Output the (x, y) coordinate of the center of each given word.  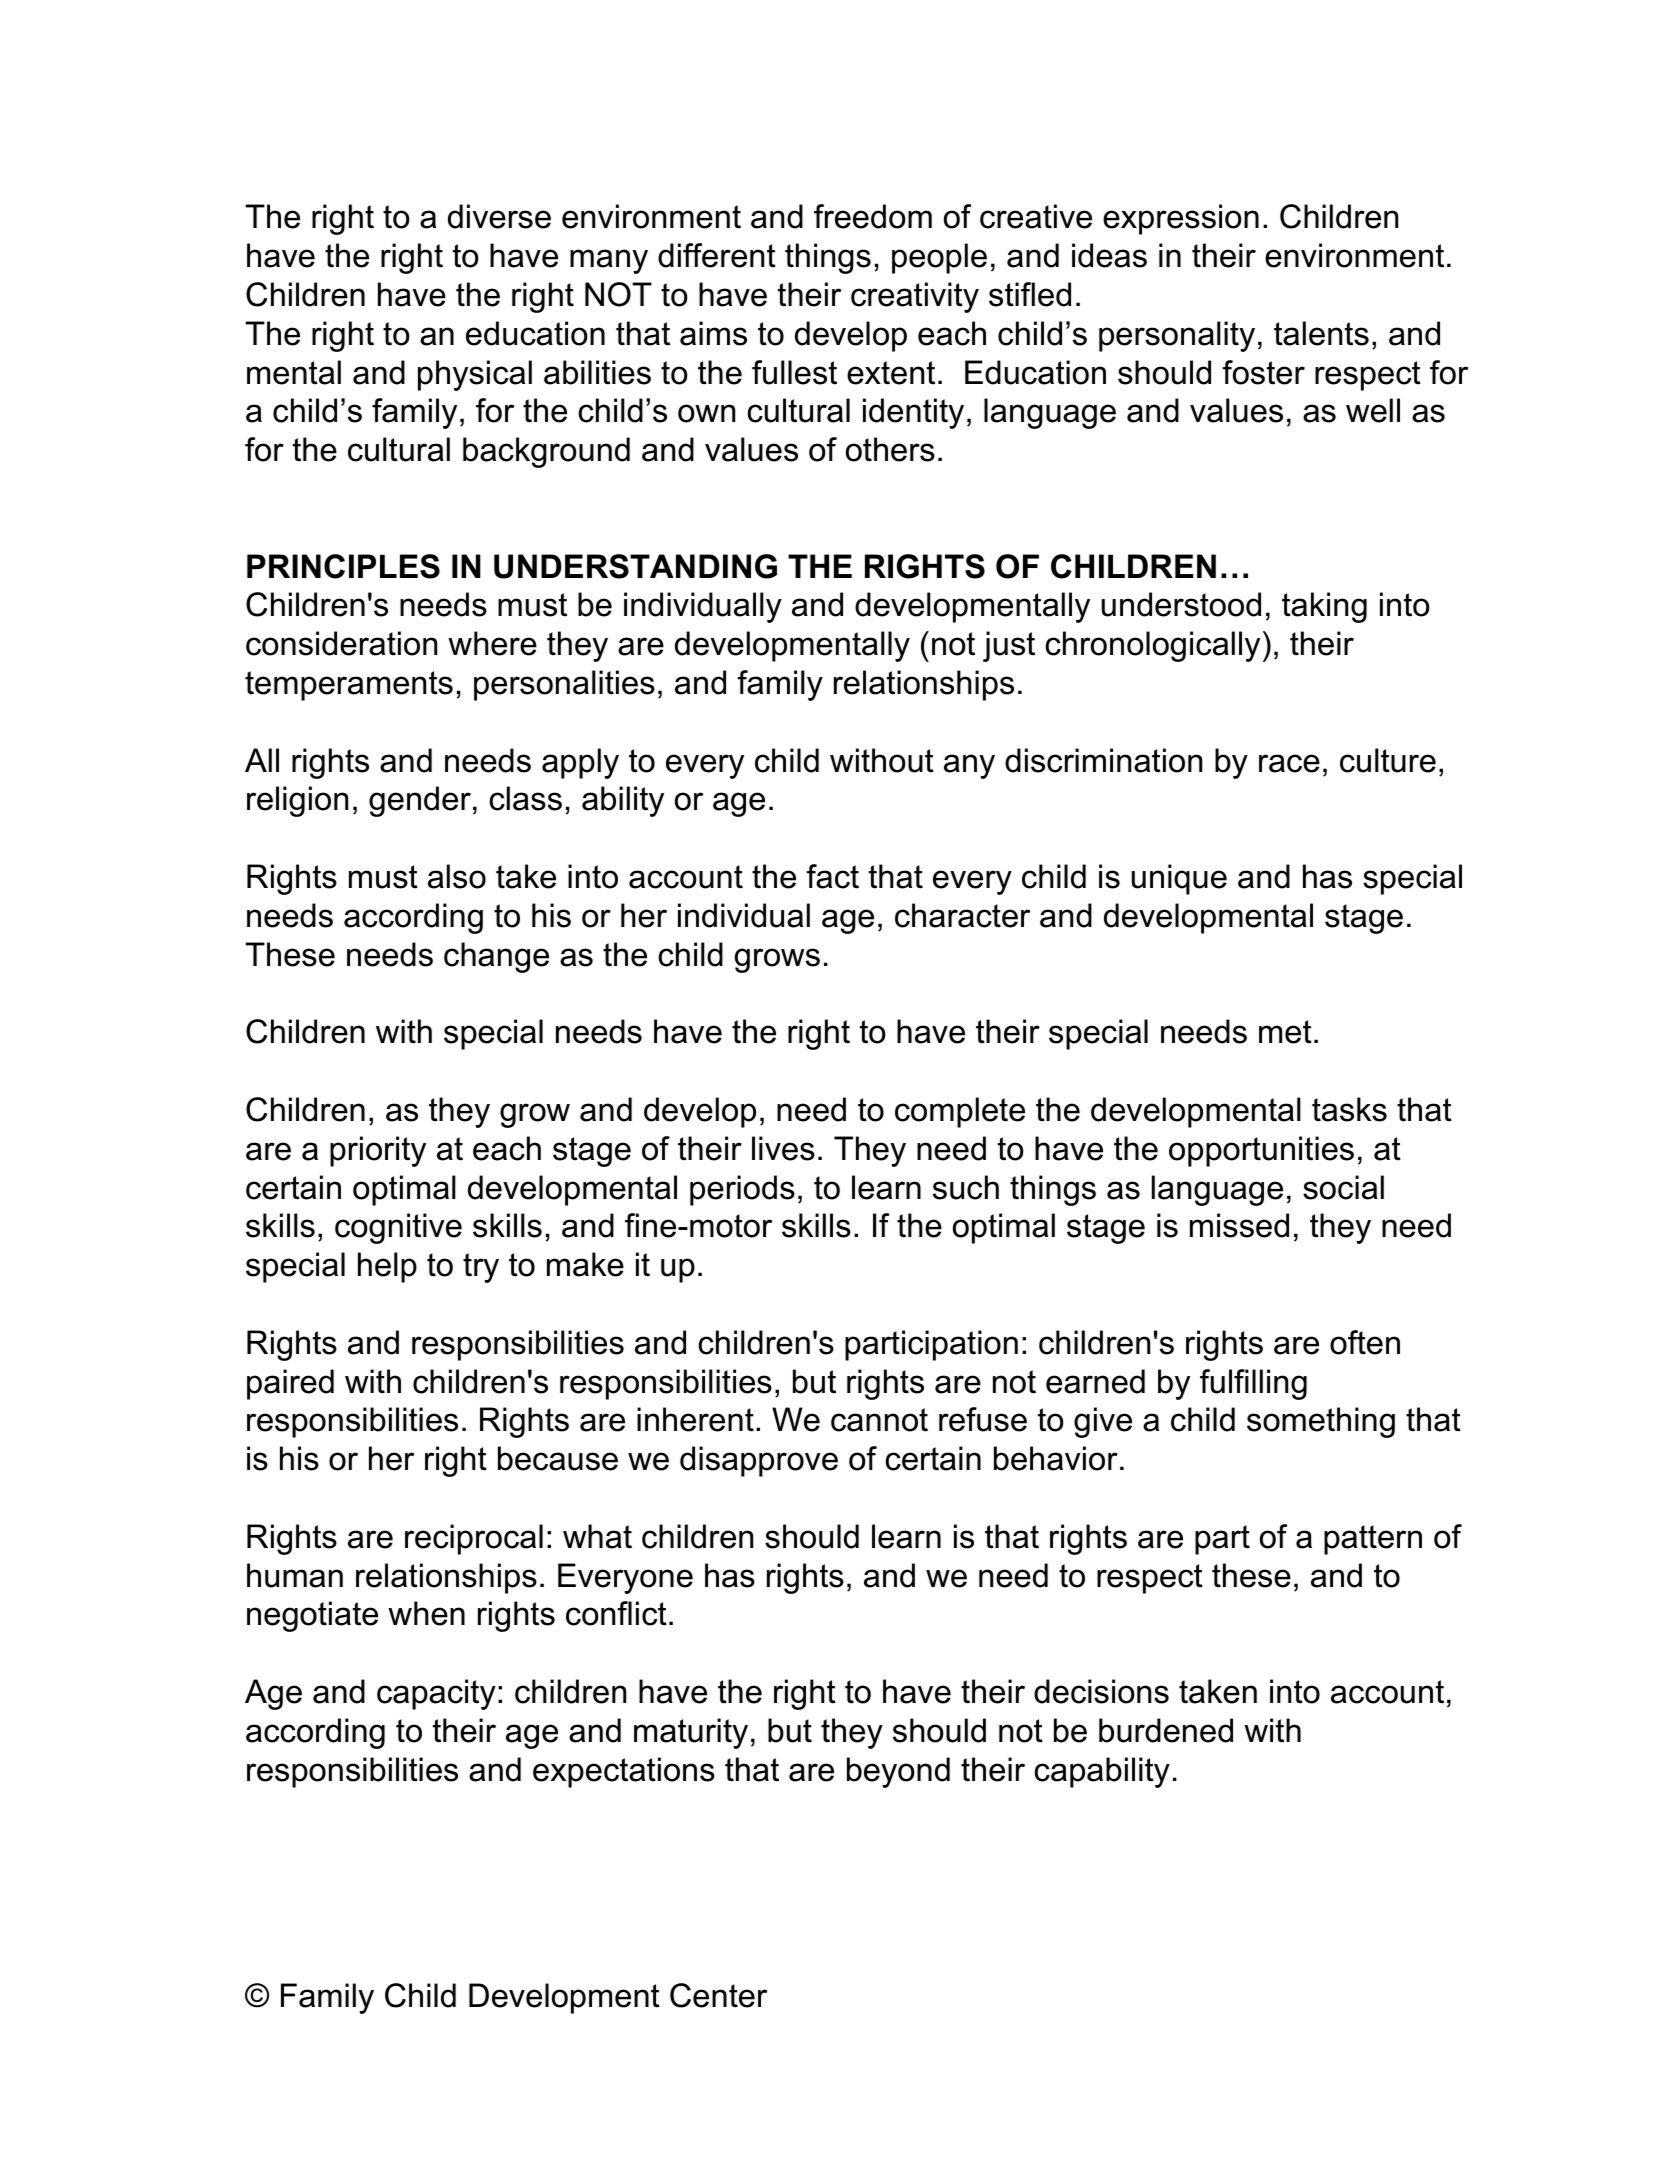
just (1009, 646)
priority (378, 1151)
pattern (1373, 1540)
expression (1181, 219)
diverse (499, 216)
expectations (624, 1772)
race (1289, 763)
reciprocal (474, 1539)
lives (783, 1148)
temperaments (349, 686)
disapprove (759, 1461)
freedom (873, 216)
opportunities (1261, 1151)
